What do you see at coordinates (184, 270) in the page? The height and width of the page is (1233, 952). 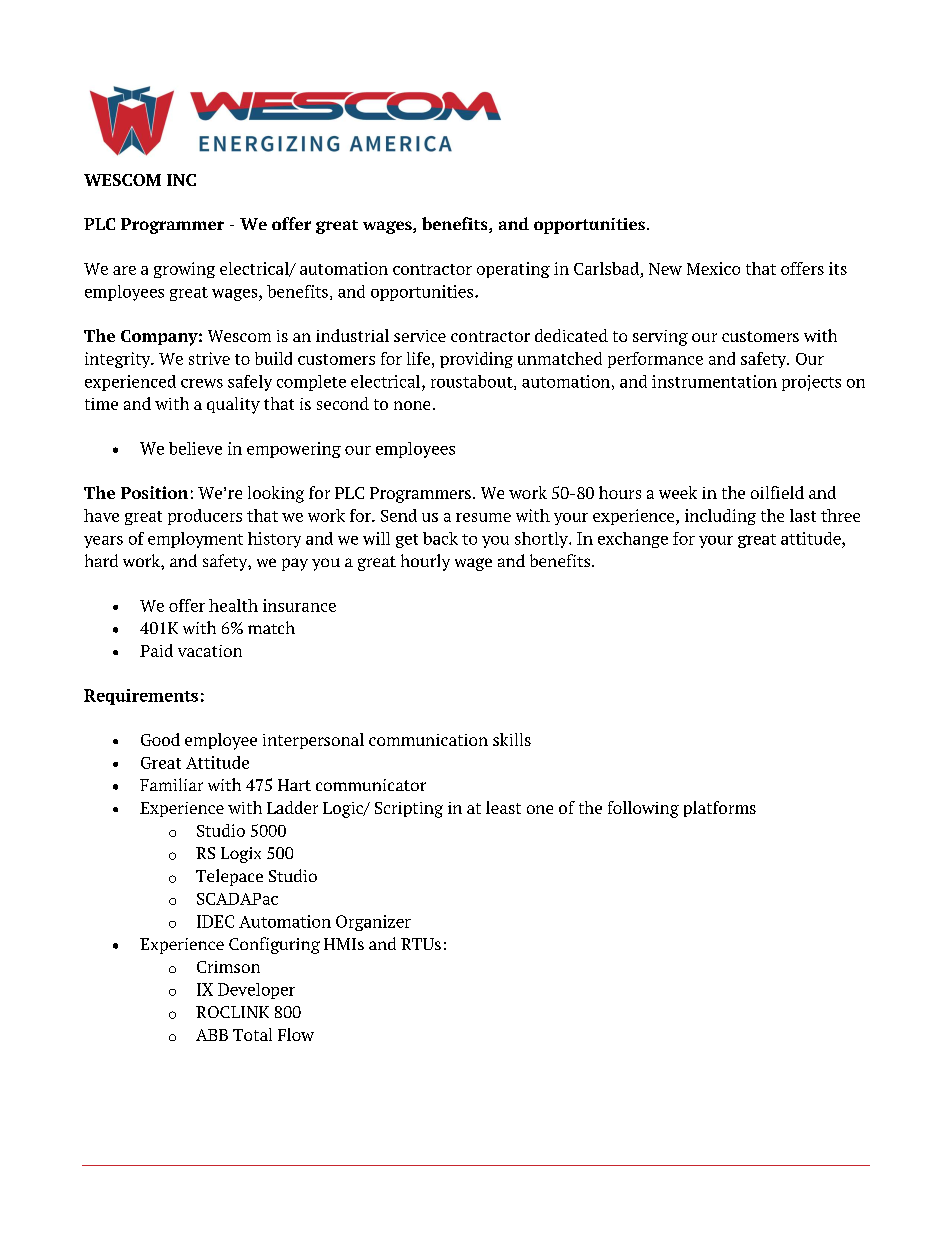 I see `growing` at bounding box center [184, 270].
